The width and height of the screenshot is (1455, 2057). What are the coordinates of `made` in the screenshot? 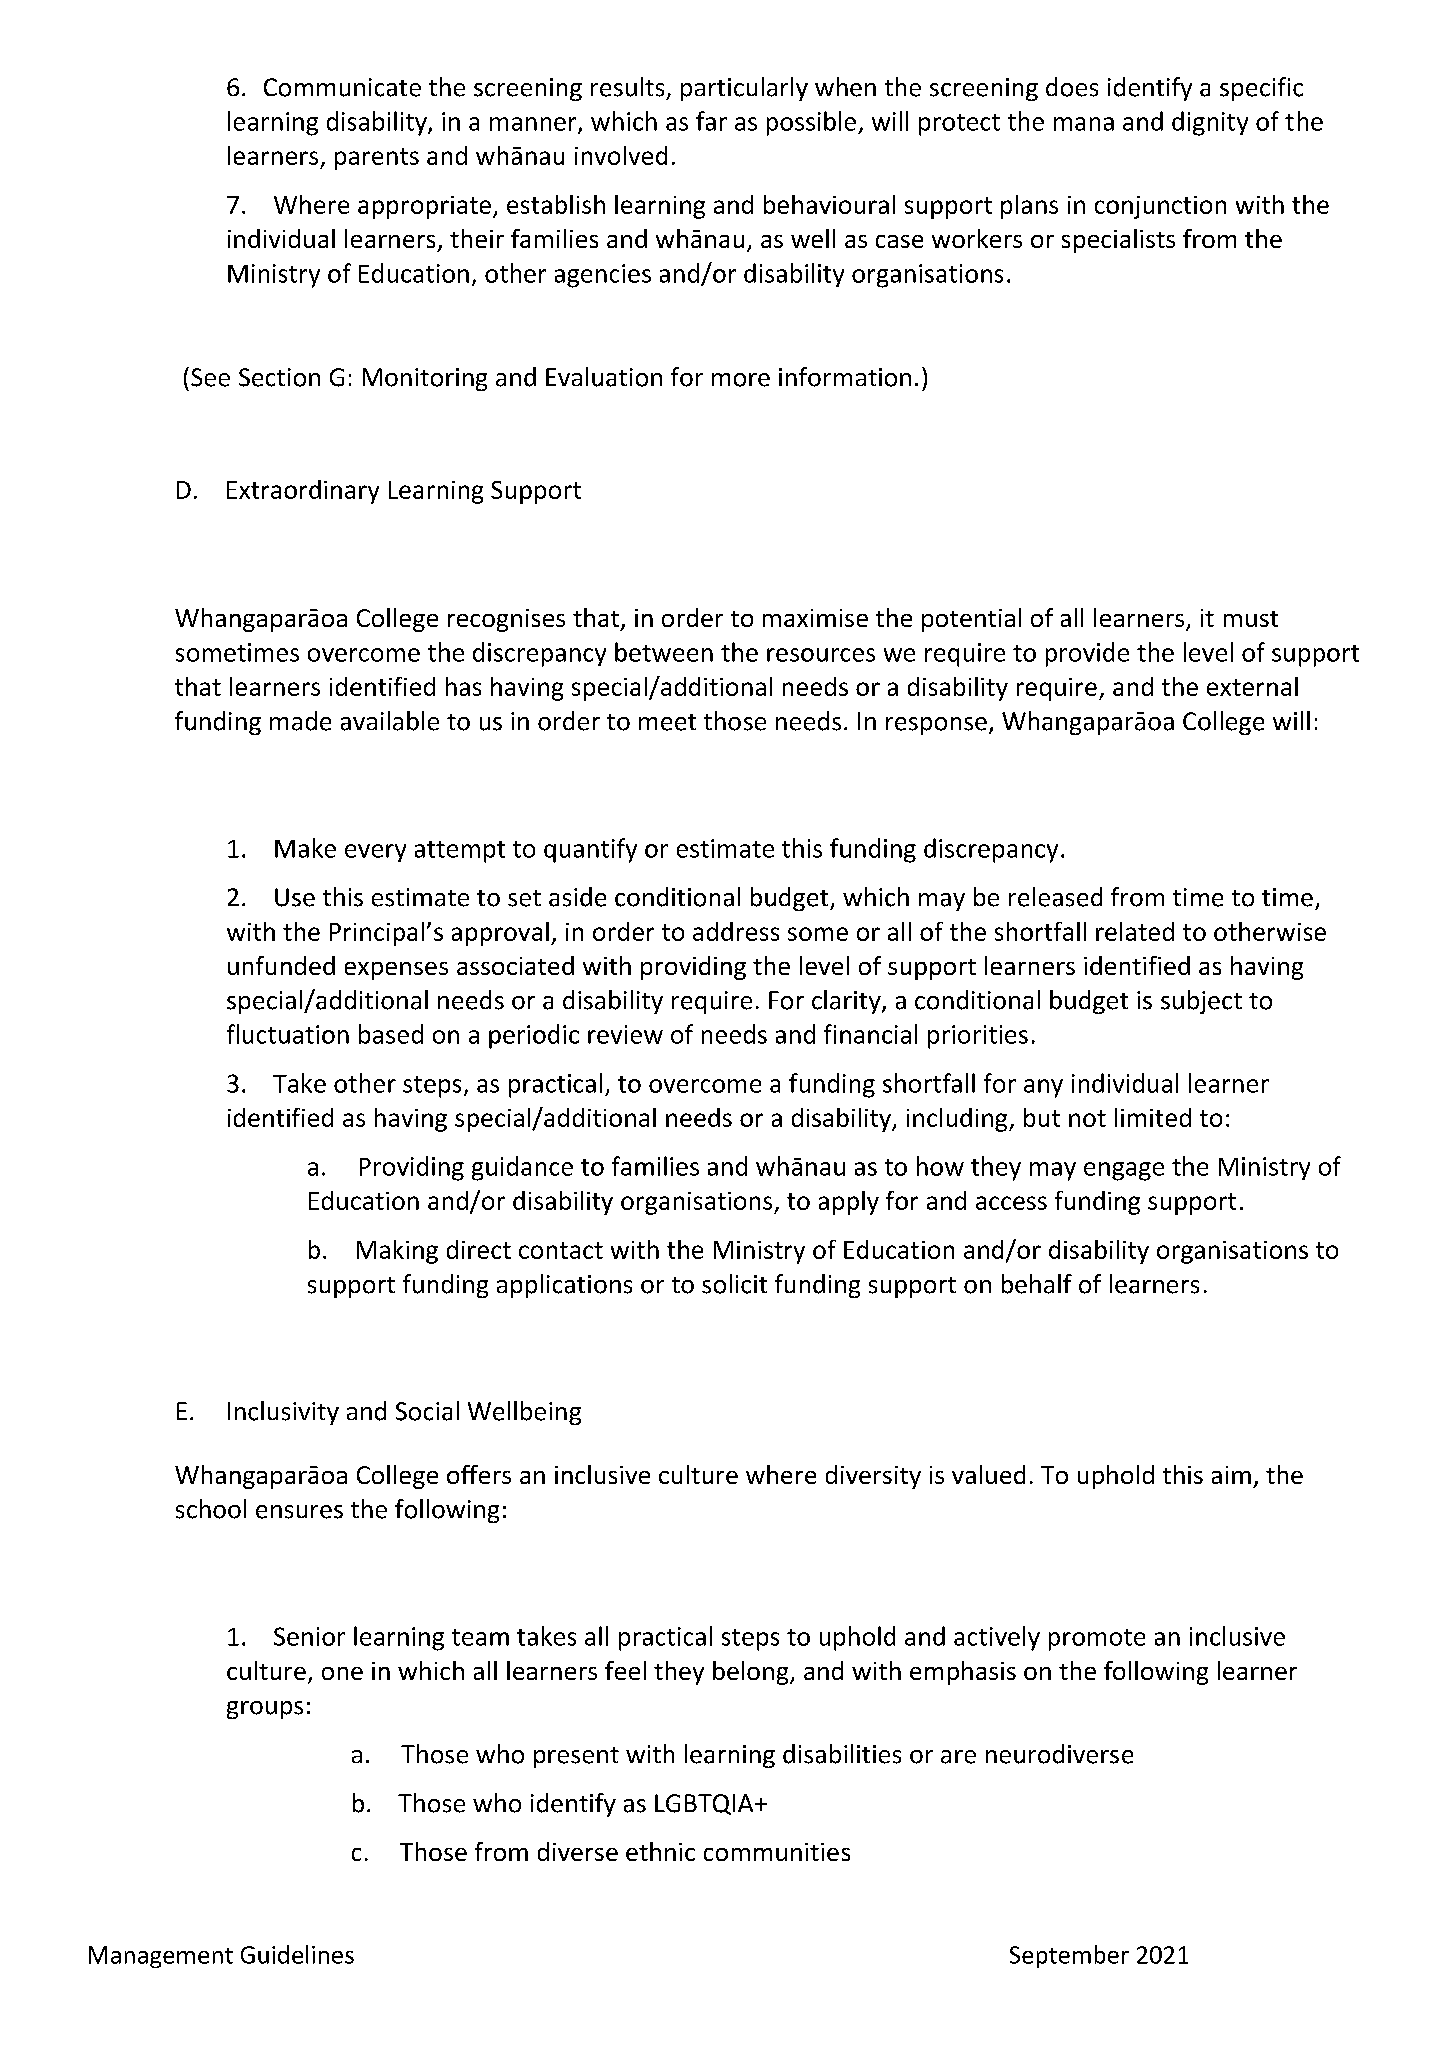 It's located at (300, 721).
